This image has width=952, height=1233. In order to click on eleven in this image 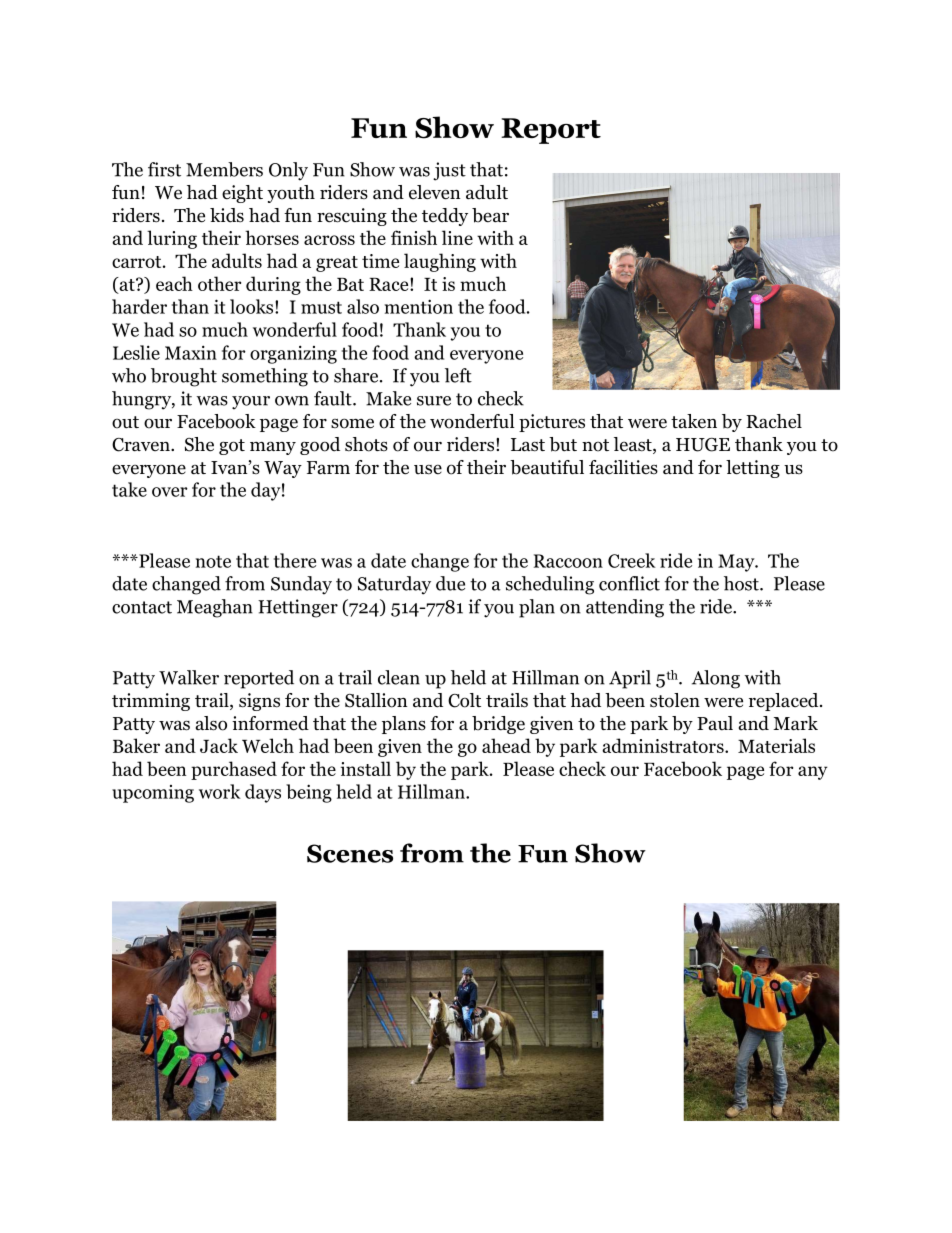, I will do `click(435, 192)`.
